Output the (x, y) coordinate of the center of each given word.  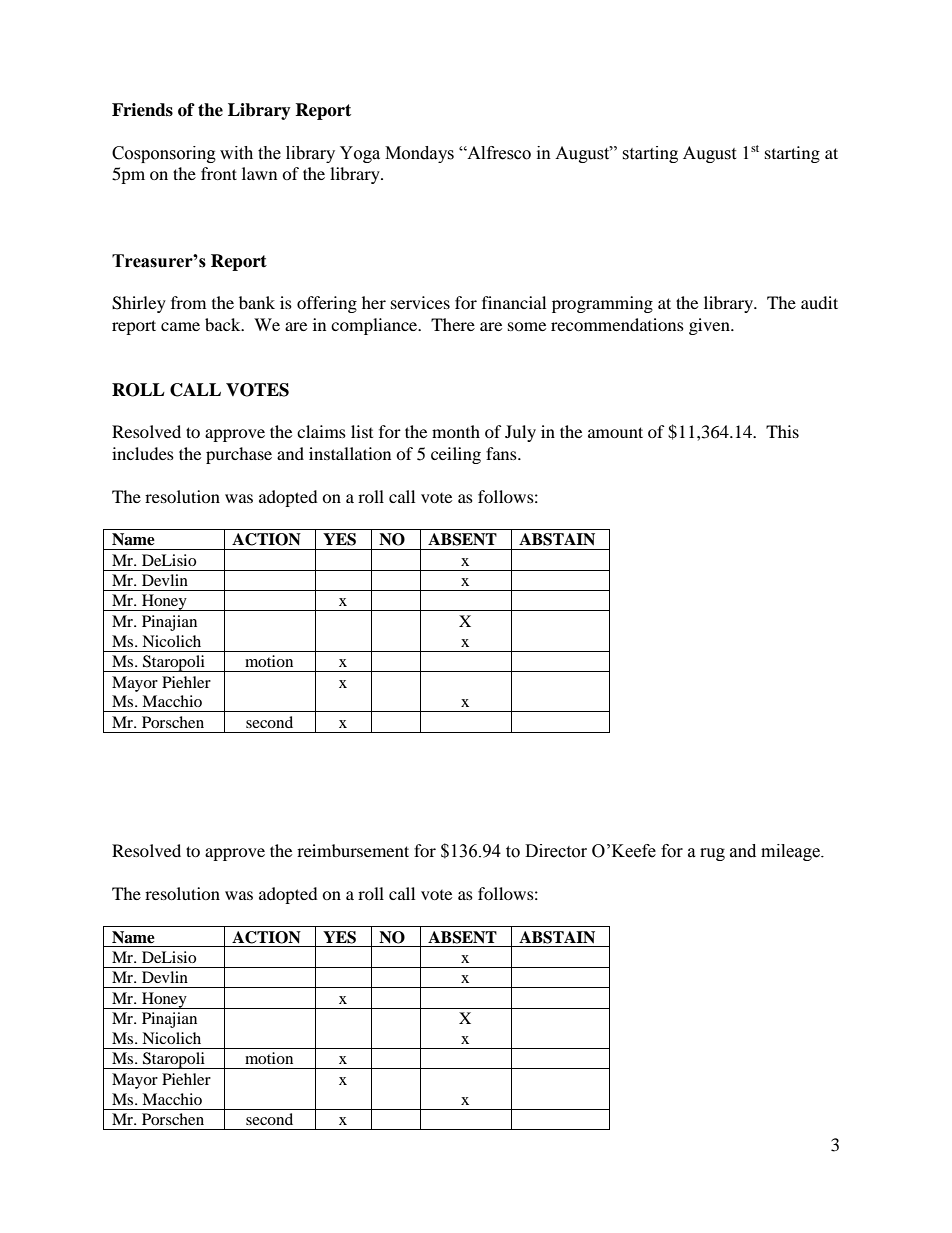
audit (819, 302)
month (456, 431)
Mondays (419, 154)
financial (514, 302)
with (236, 153)
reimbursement (353, 850)
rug (712, 854)
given (710, 326)
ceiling (456, 455)
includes (143, 453)
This (782, 431)
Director (556, 851)
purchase (239, 455)
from (188, 302)
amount (615, 432)
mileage (791, 852)
